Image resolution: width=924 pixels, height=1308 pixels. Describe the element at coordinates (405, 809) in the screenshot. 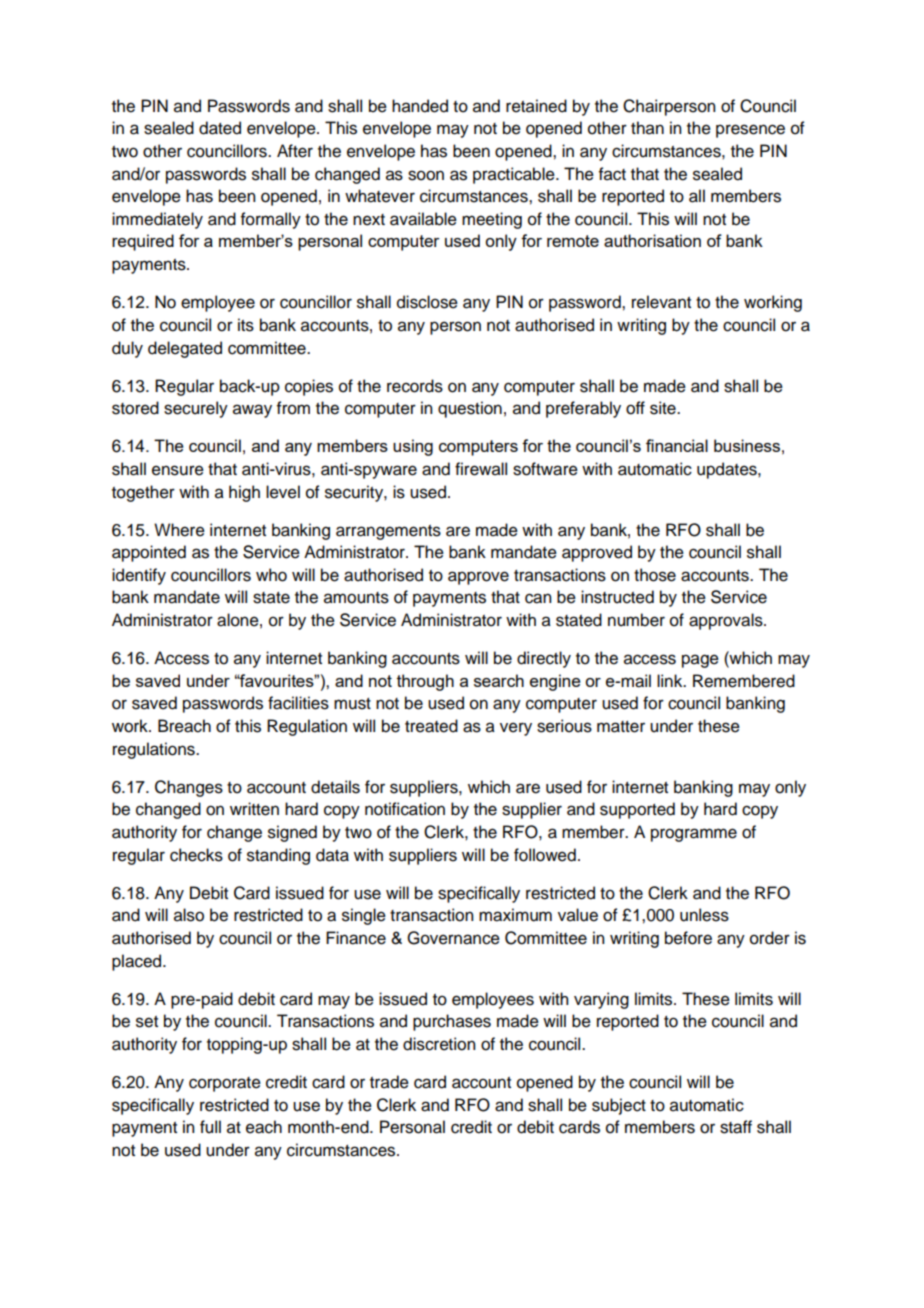

I see `notification` at that location.
